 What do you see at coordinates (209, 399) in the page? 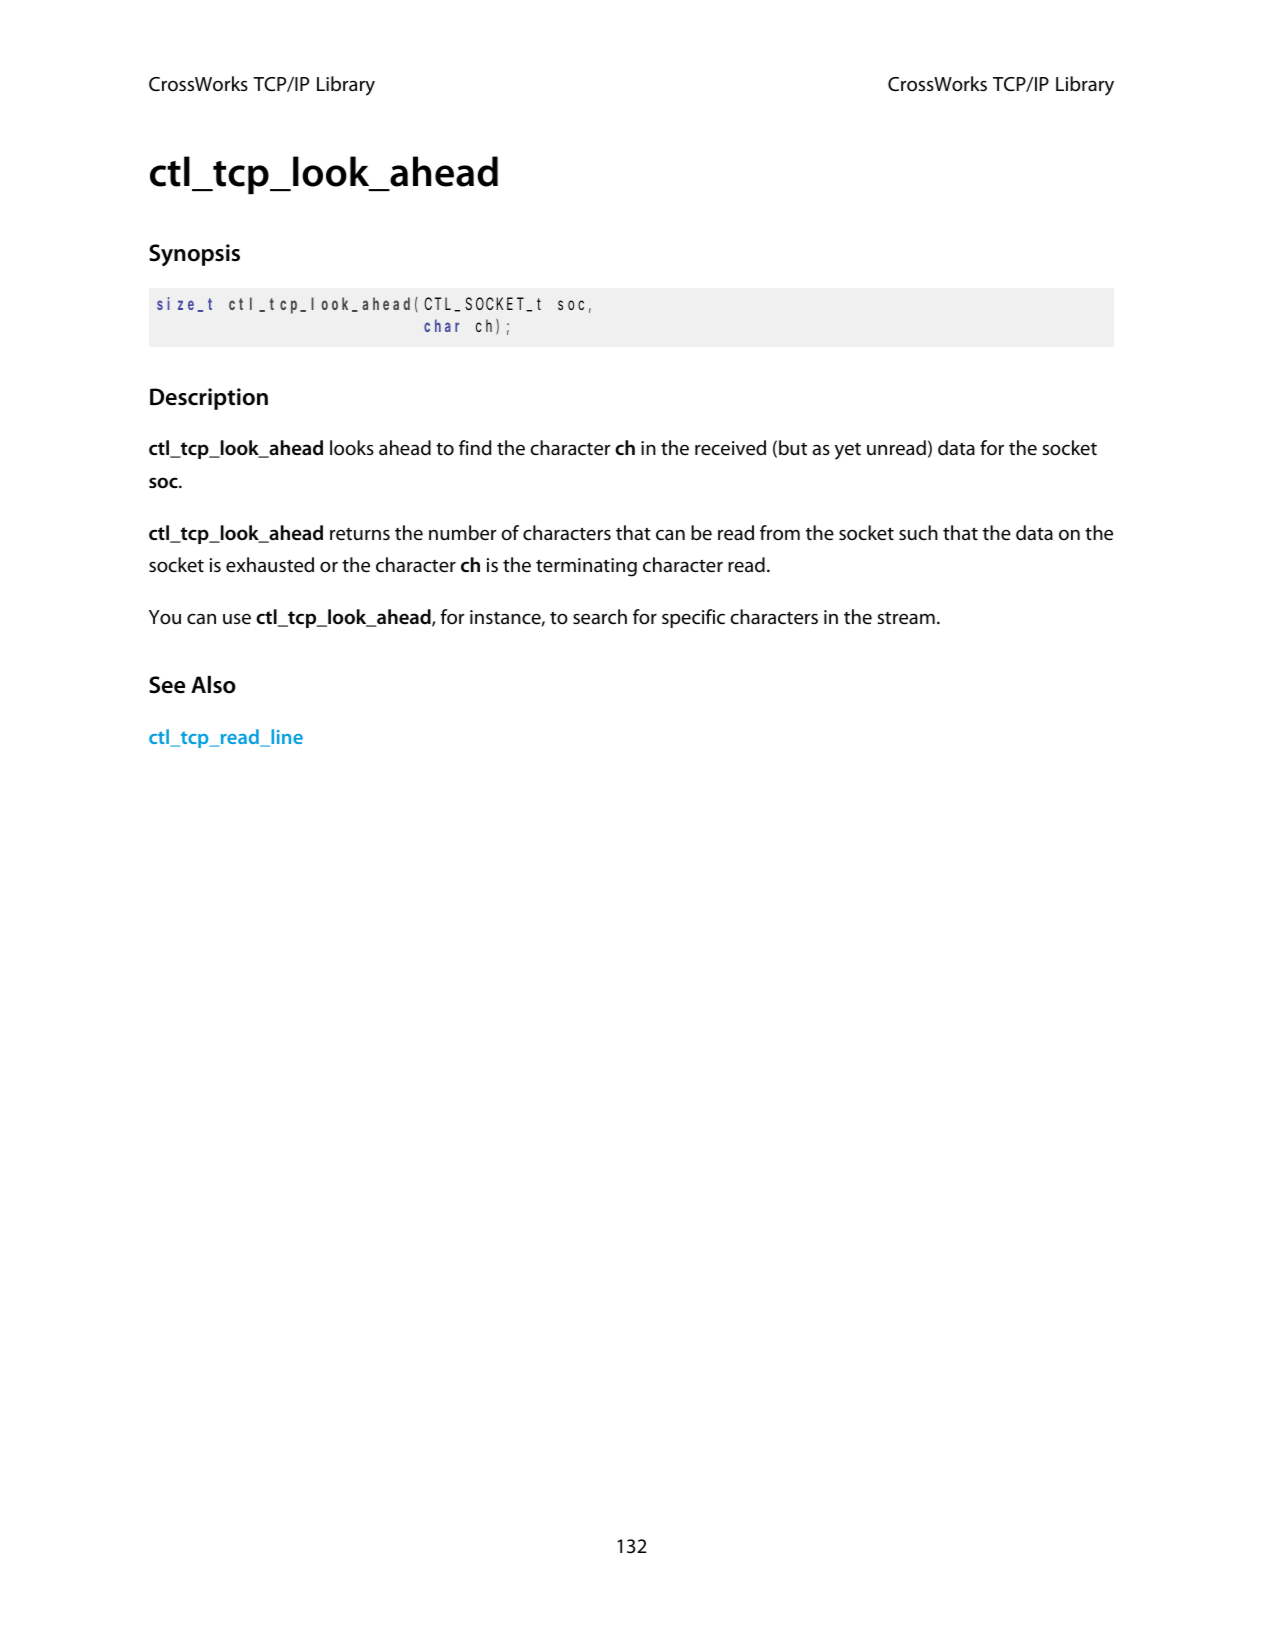
I see `Description` at bounding box center [209, 399].
